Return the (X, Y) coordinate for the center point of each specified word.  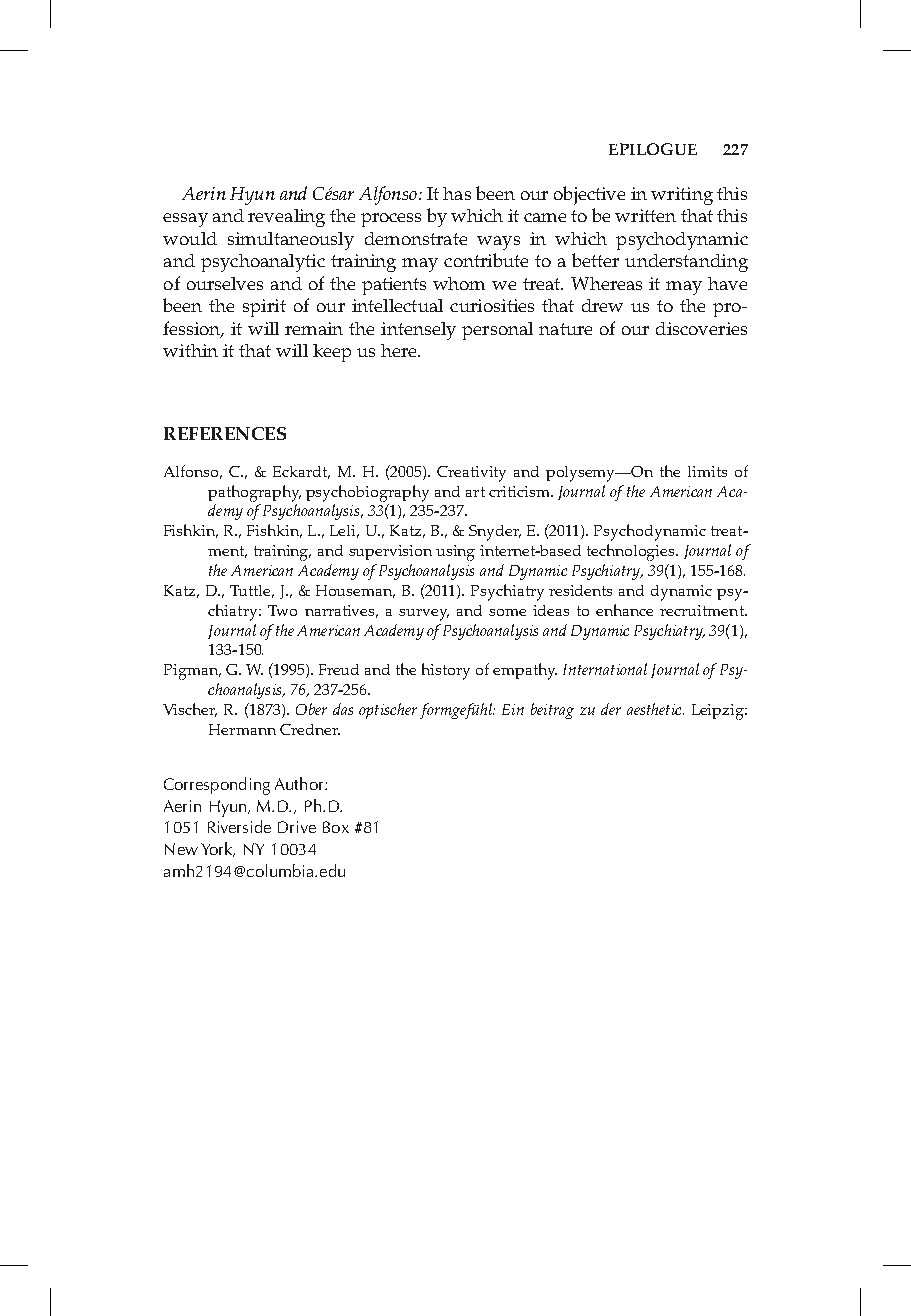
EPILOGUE (653, 149)
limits (707, 471)
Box (336, 827)
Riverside (239, 826)
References (225, 433)
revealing (286, 218)
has (457, 193)
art (475, 492)
